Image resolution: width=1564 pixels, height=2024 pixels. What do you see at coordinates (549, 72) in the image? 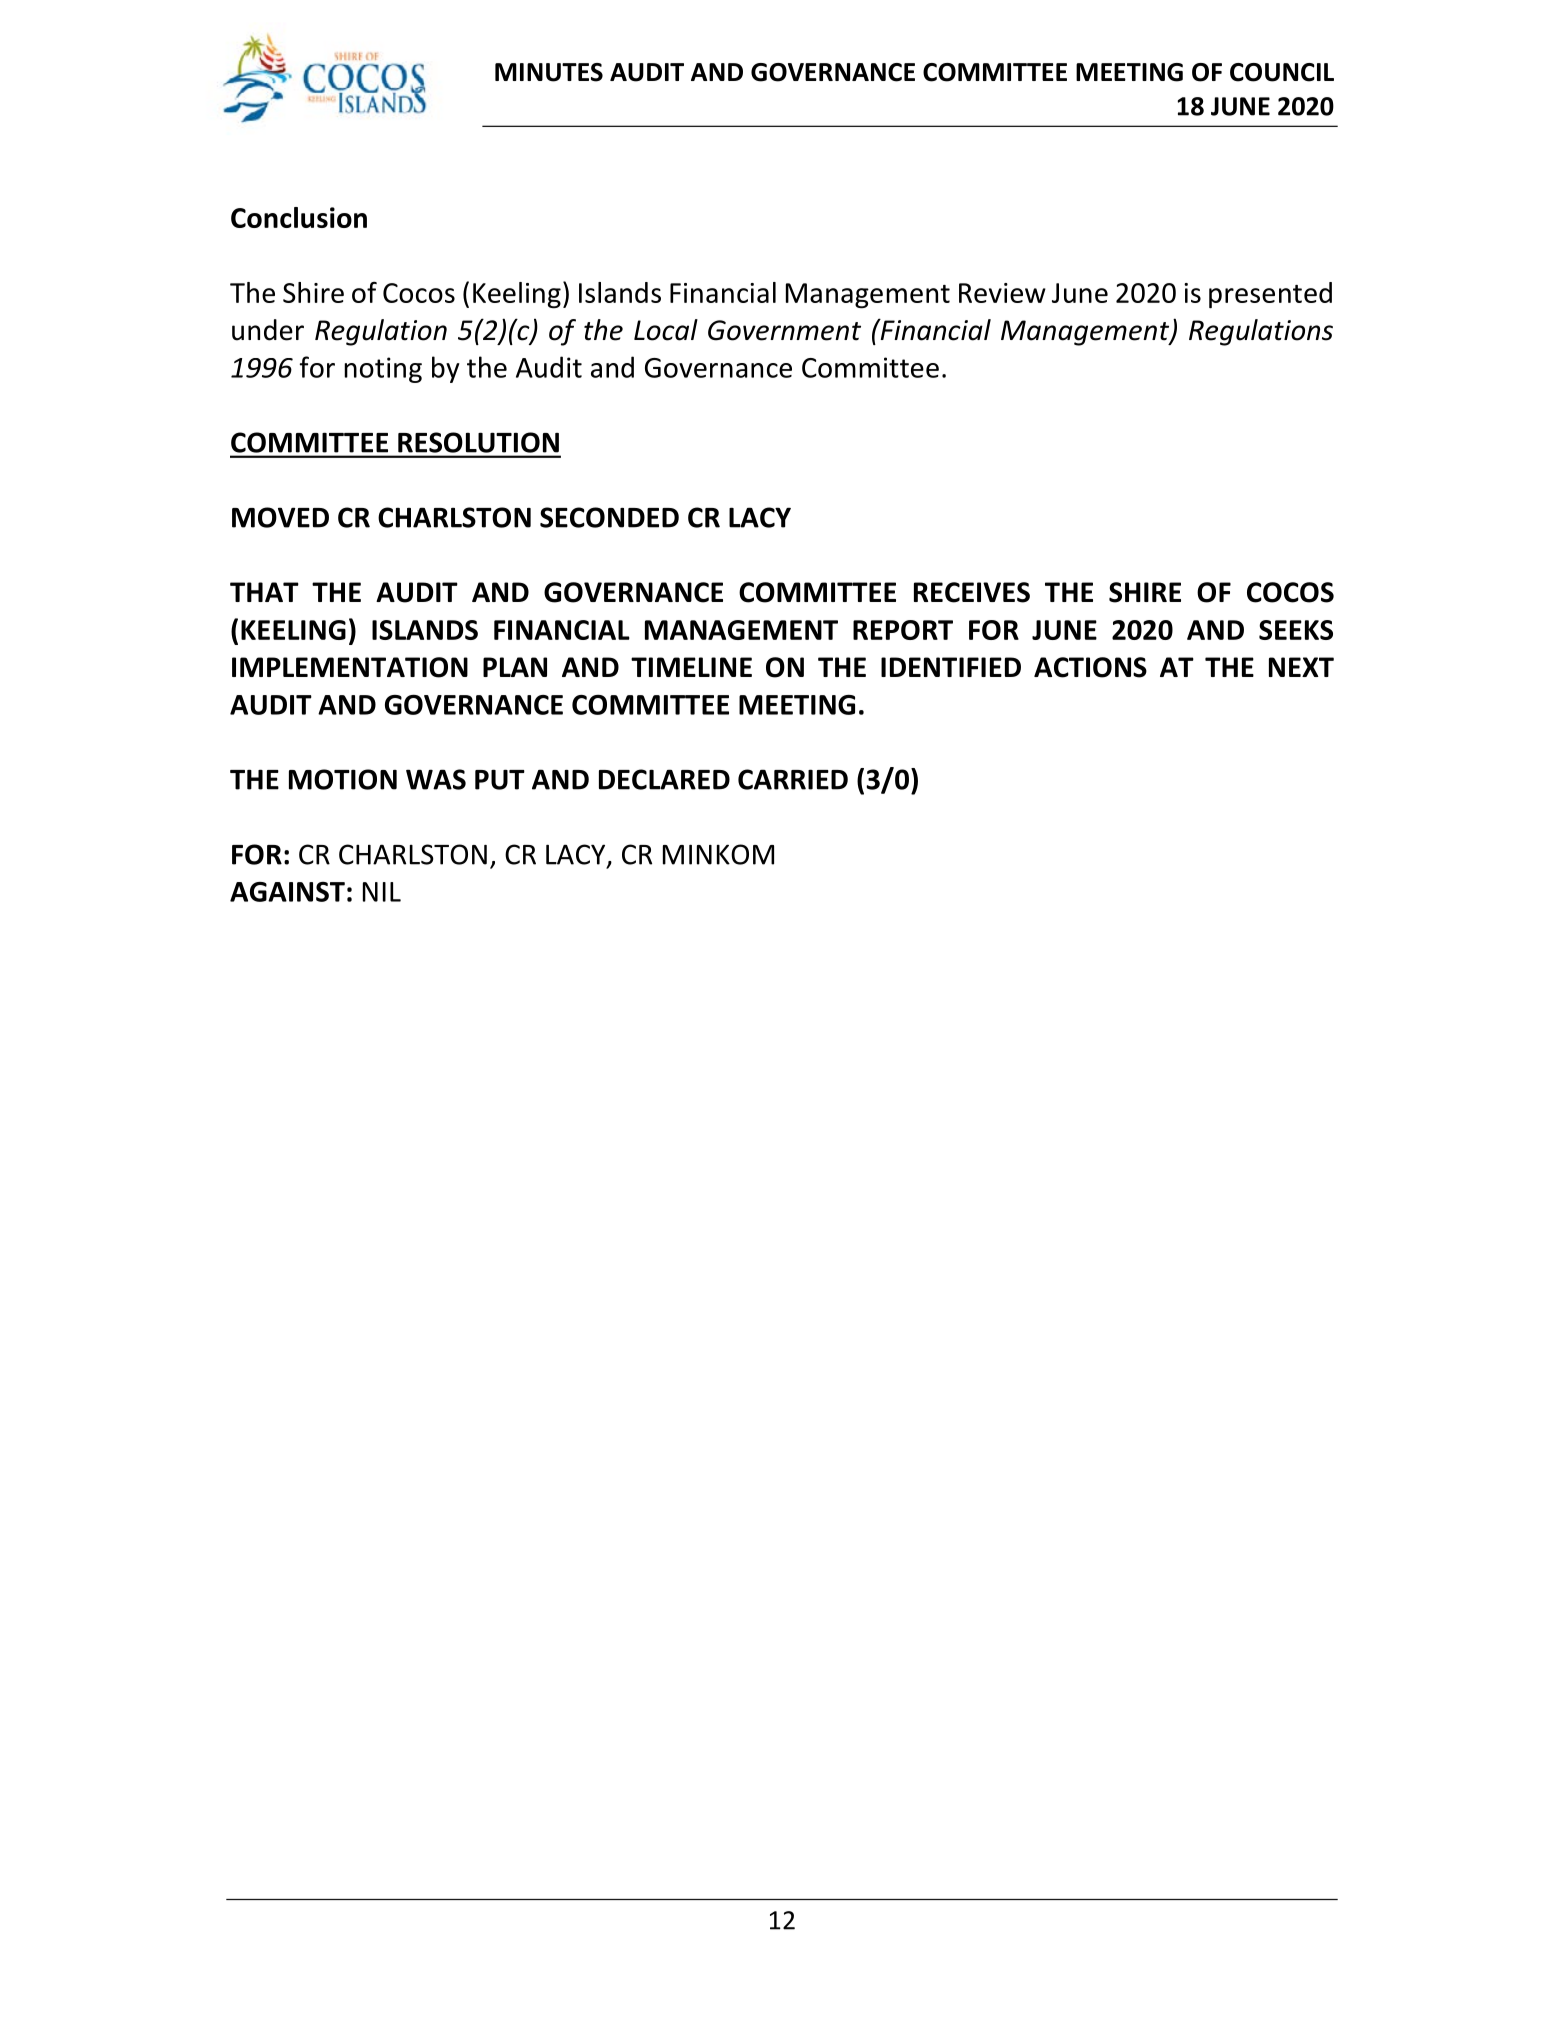
I see `MINUTES` at bounding box center [549, 72].
